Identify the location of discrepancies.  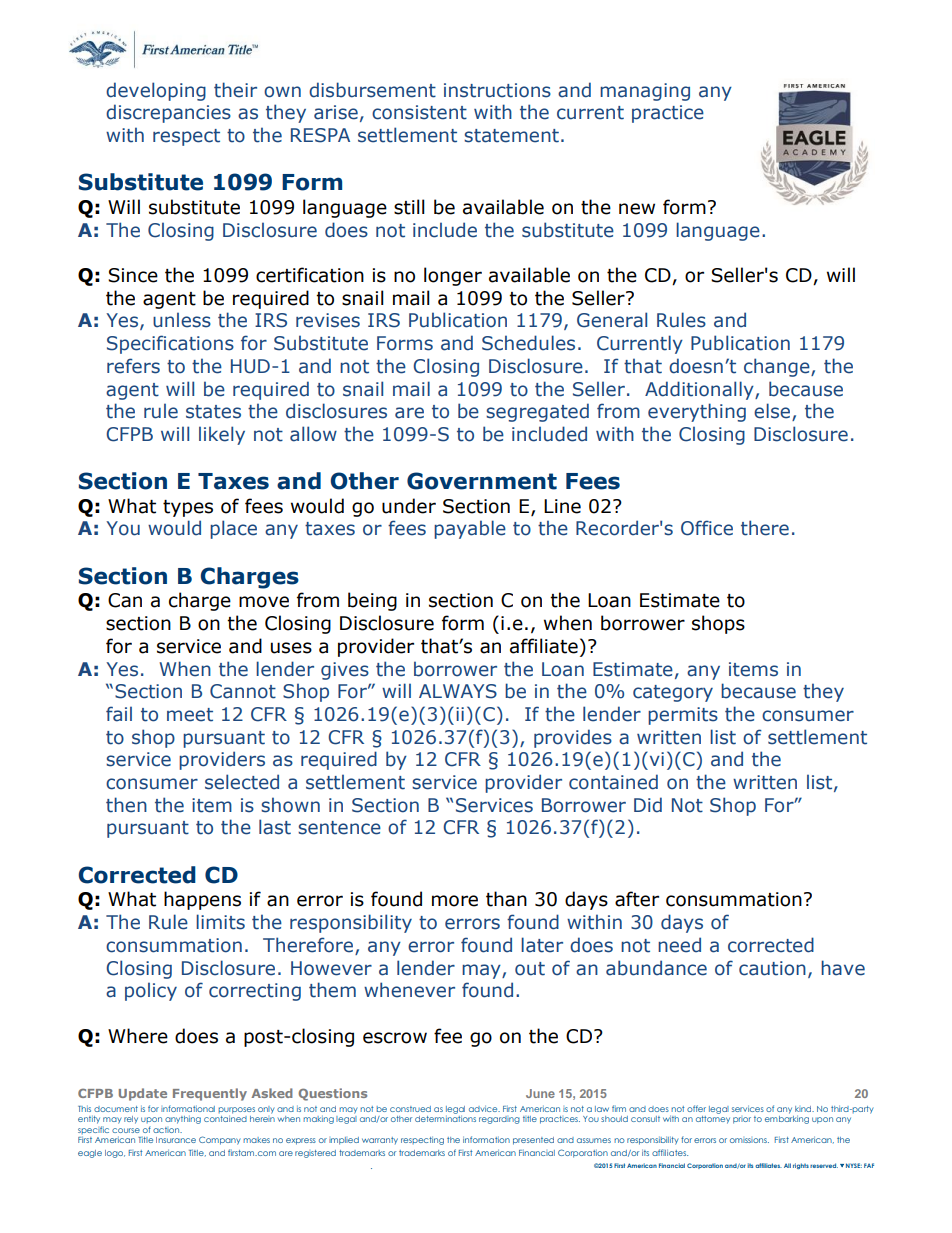
(168, 113).
